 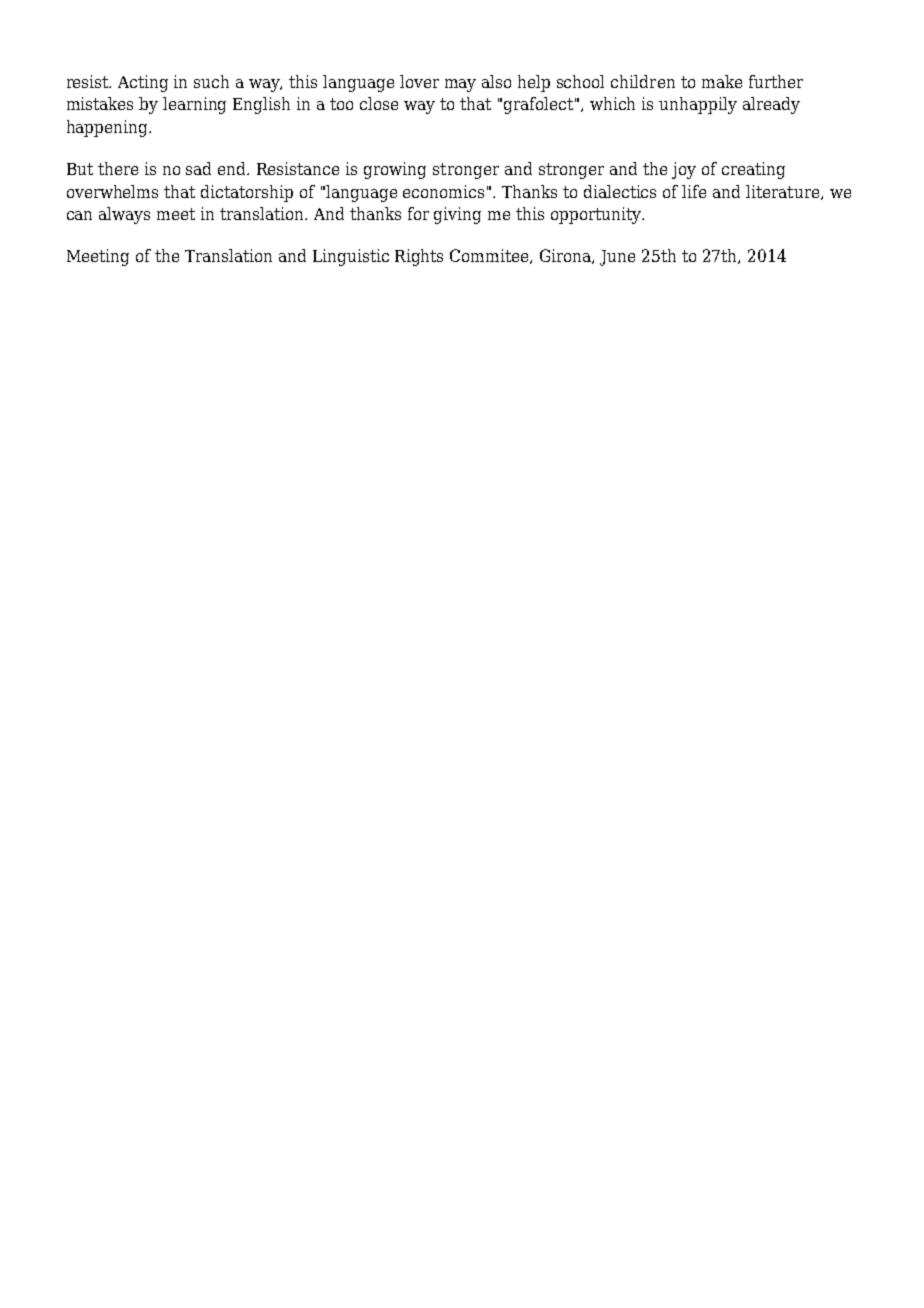 What do you see at coordinates (108, 128) in the page?
I see `happening` at bounding box center [108, 128].
